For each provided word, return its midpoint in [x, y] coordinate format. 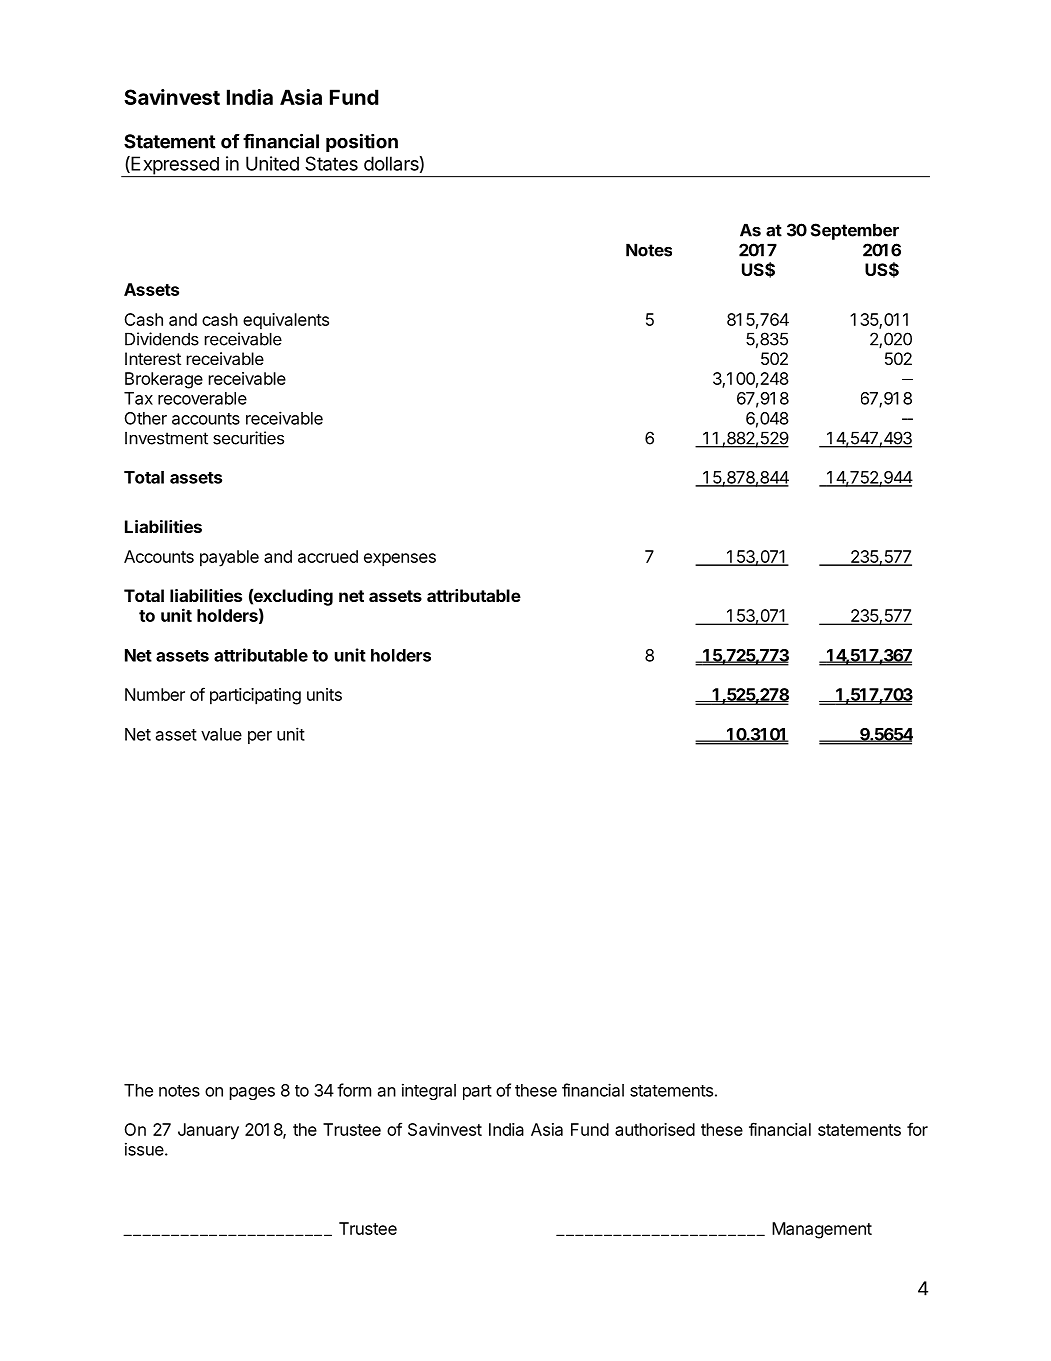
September [855, 231]
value [221, 734]
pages [252, 1093]
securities [248, 438]
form [354, 1090]
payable [229, 558]
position [362, 142]
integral [429, 1091]
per [260, 737]
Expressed [175, 166]
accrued [328, 556]
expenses [400, 560]
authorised [655, 1129]
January [208, 1131]
